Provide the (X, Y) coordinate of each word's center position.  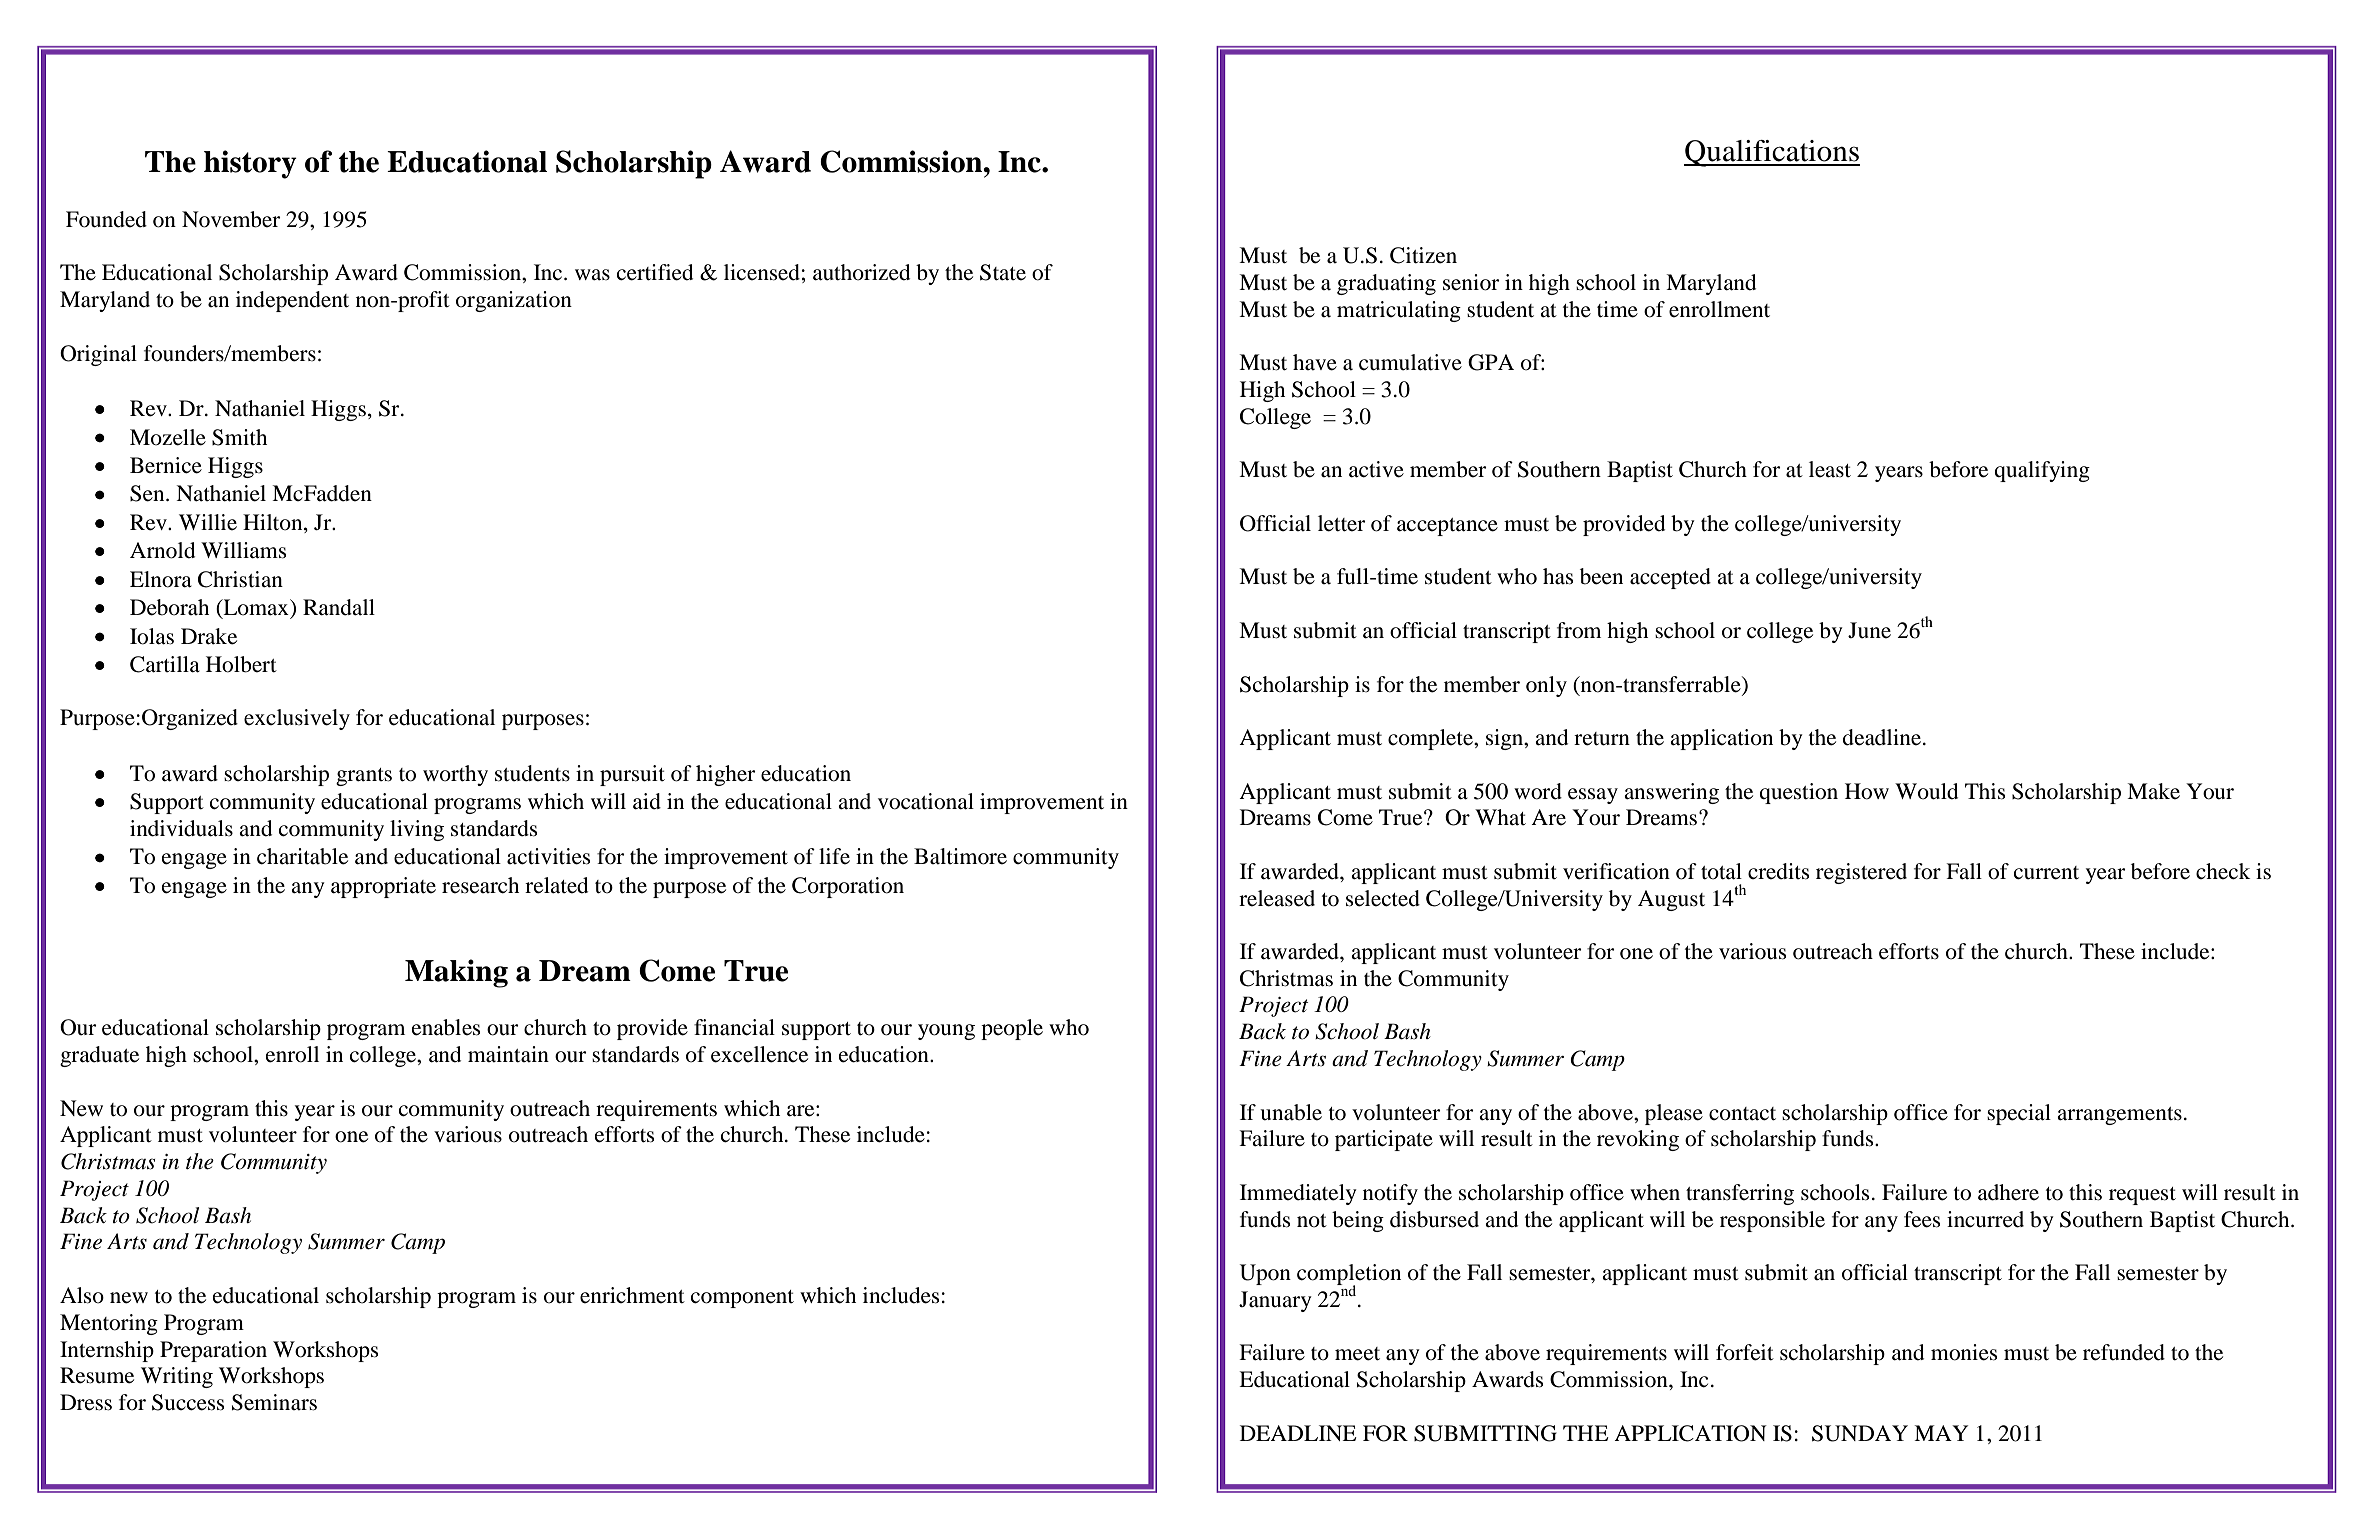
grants (364, 777)
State (1003, 272)
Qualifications (1772, 153)
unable (1291, 1112)
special (2019, 1114)
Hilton (274, 522)
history (250, 164)
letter (1342, 523)
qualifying (2042, 471)
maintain (508, 1054)
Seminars (274, 1402)
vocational (926, 801)
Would (1926, 791)
